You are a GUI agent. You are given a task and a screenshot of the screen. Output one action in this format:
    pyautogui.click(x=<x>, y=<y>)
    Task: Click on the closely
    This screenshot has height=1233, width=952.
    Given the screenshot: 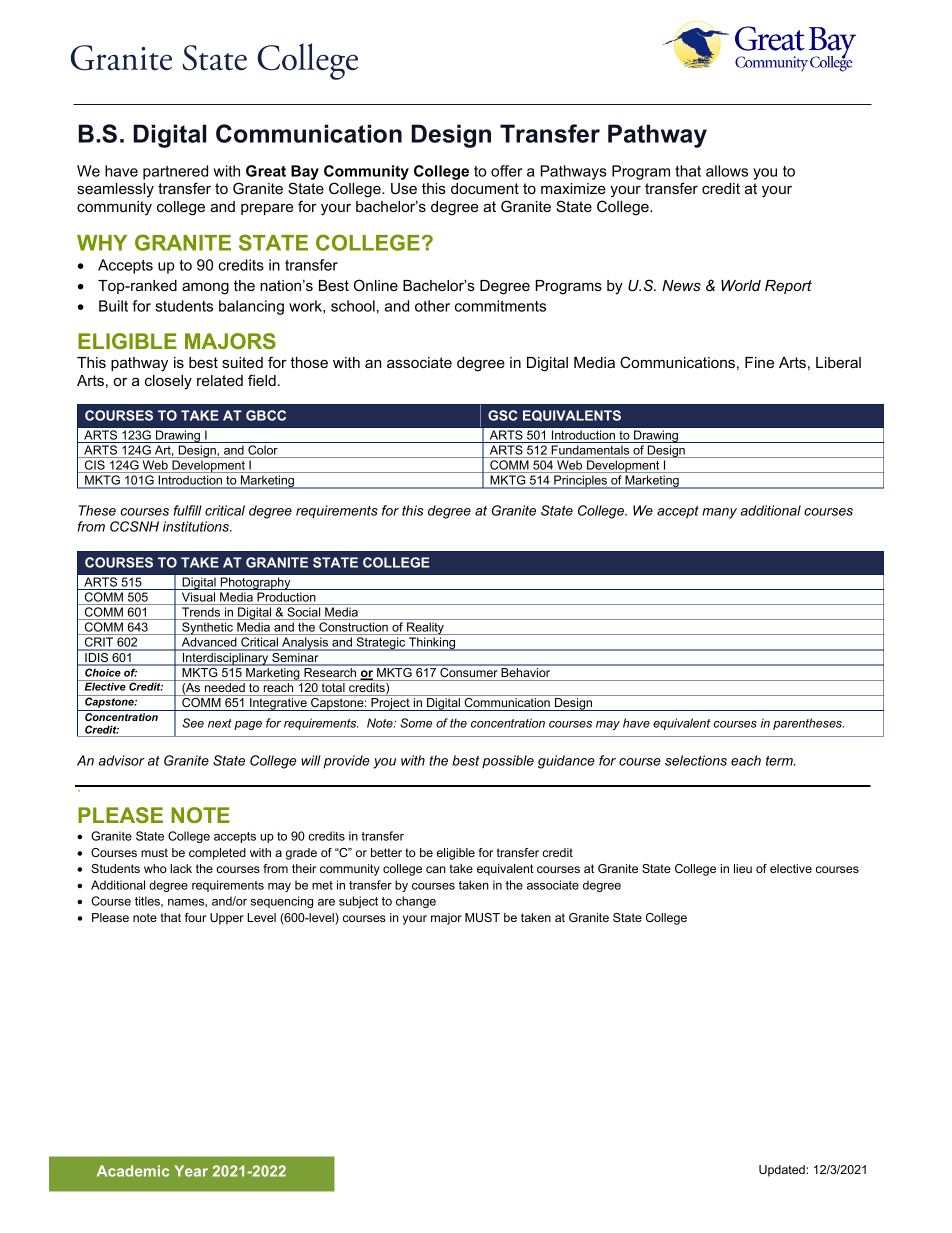 What is the action you would take?
    pyautogui.click(x=168, y=382)
